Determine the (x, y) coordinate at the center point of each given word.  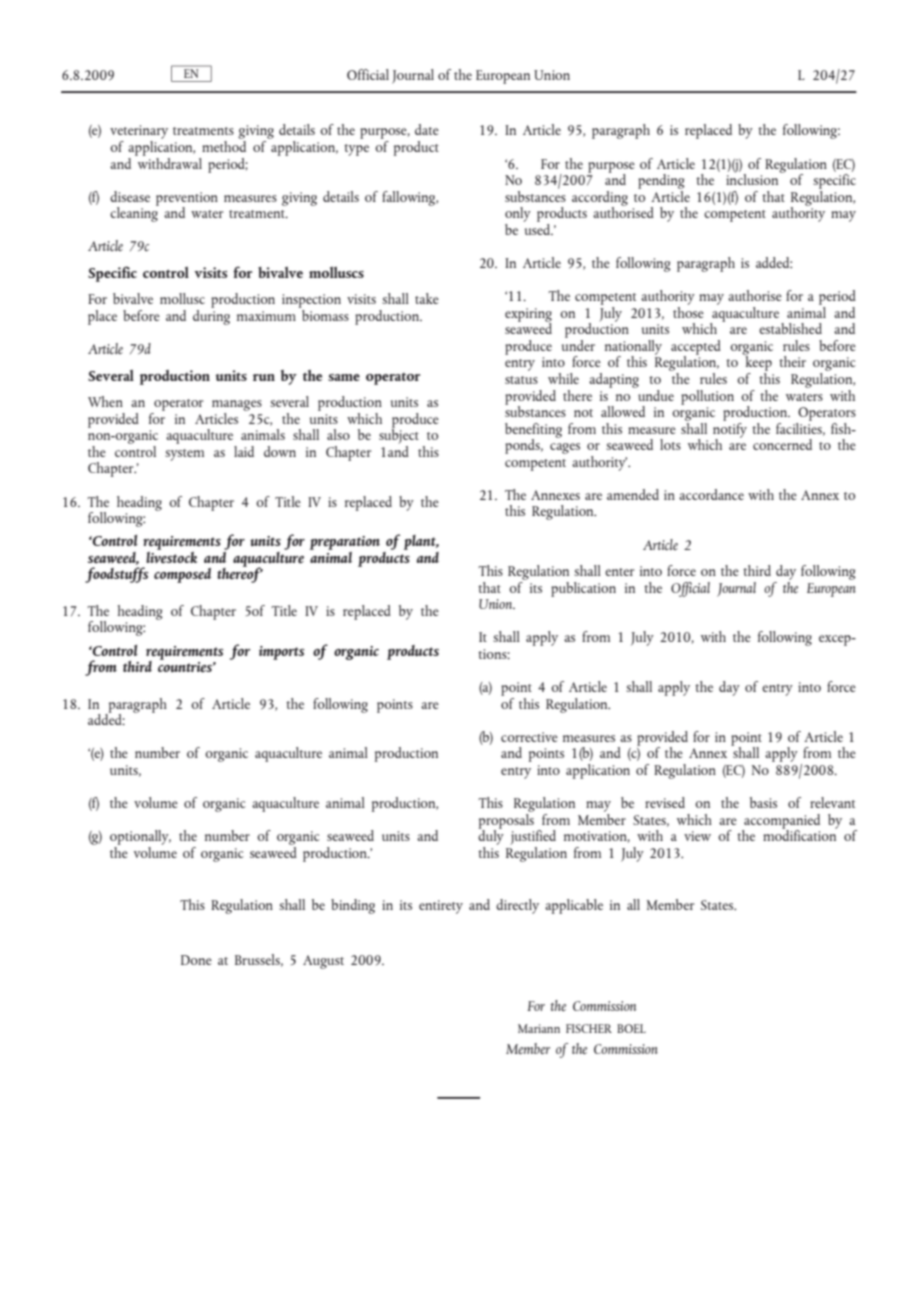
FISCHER (589, 1028)
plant (421, 542)
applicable (574, 906)
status (521, 380)
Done (196, 960)
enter (620, 572)
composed (182, 575)
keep (757, 364)
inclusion (753, 178)
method (224, 145)
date (427, 129)
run (264, 377)
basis (763, 802)
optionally (140, 837)
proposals (506, 821)
